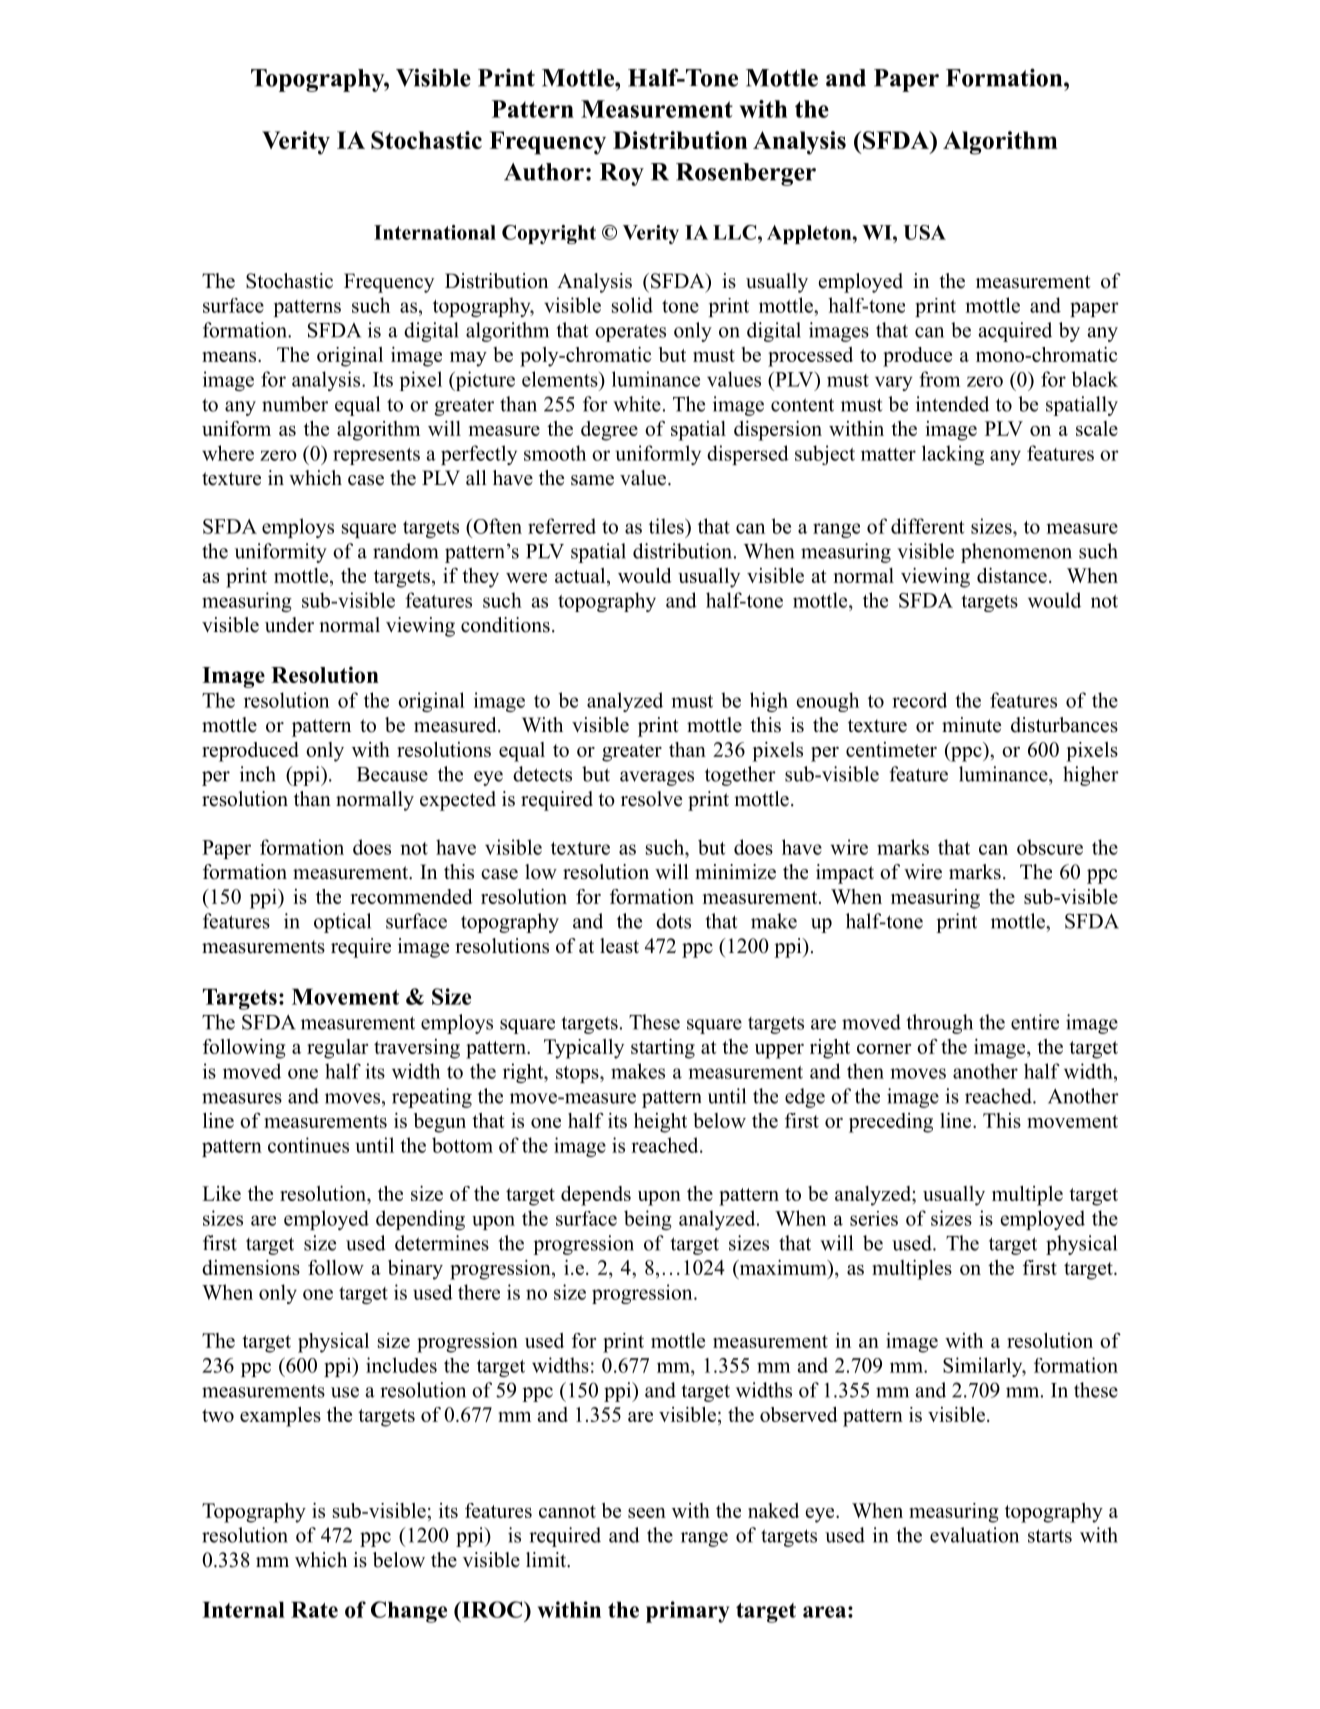  I want to click on under, so click(289, 625).
